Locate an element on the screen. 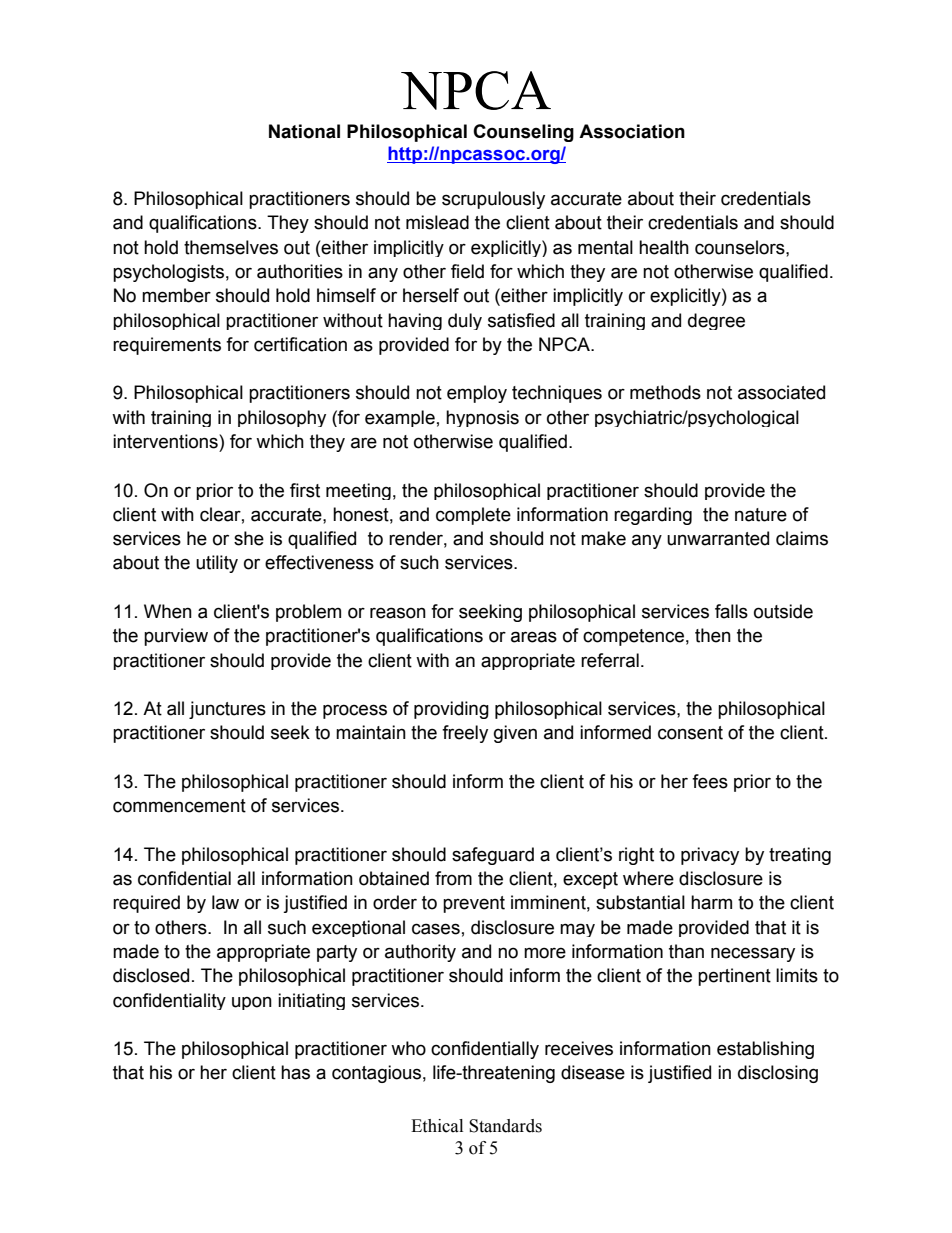 The image size is (952, 1233). Standards is located at coordinates (505, 1126).
